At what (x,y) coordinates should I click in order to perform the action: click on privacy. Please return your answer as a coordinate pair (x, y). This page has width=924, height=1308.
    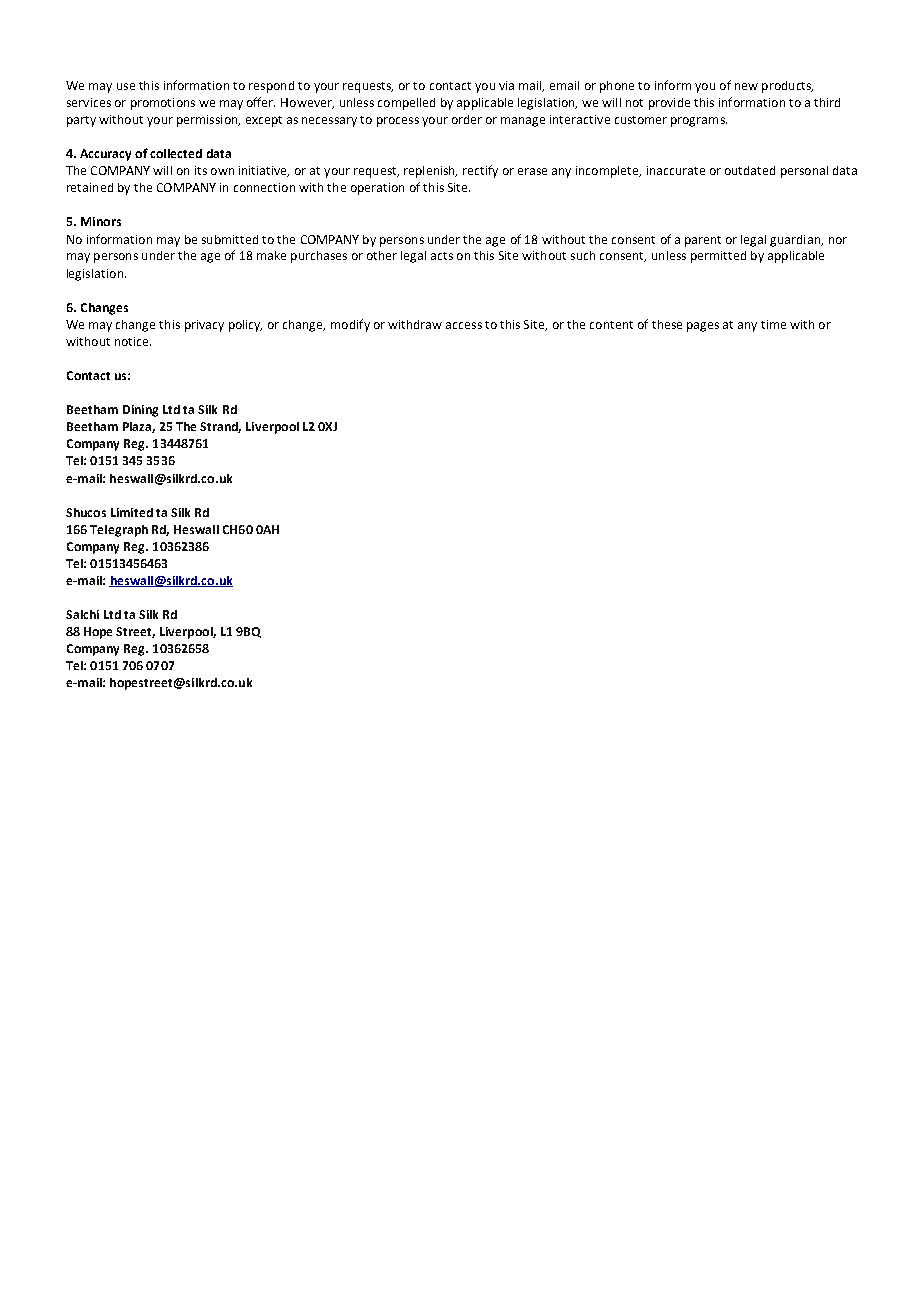
    Looking at the image, I should click on (204, 326).
